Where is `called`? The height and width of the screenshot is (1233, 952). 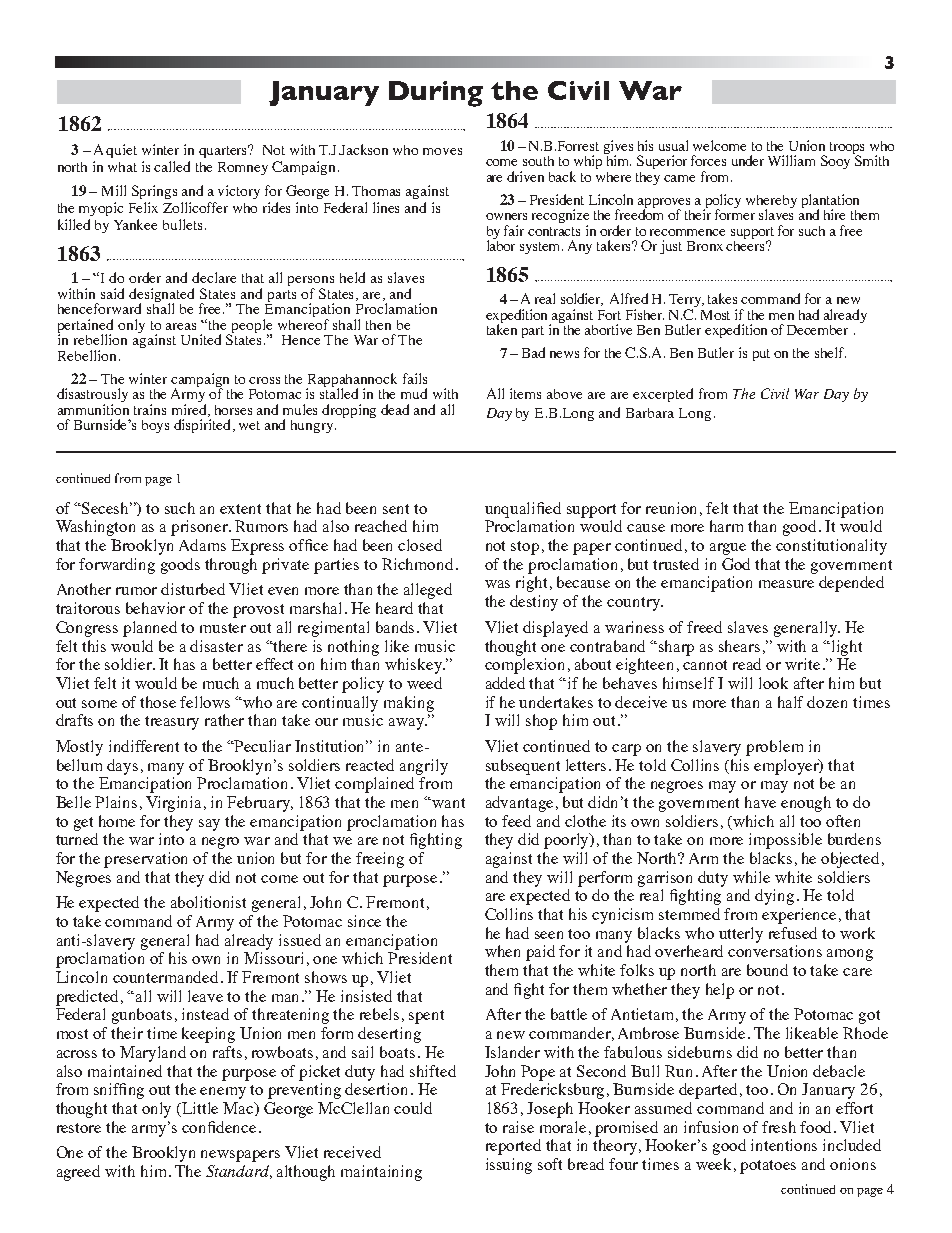 called is located at coordinates (172, 166).
